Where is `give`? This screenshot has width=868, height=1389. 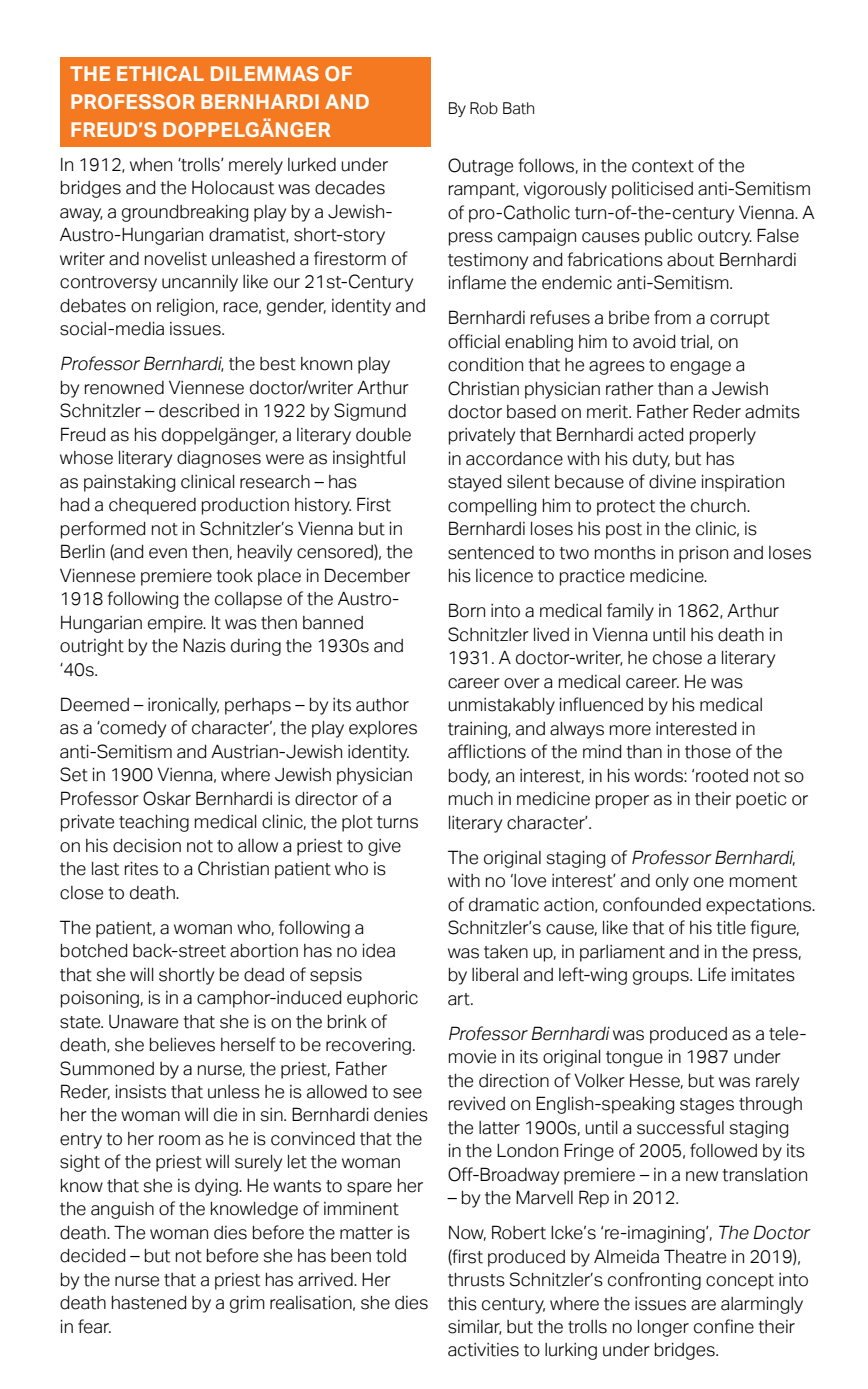 give is located at coordinates (384, 847).
